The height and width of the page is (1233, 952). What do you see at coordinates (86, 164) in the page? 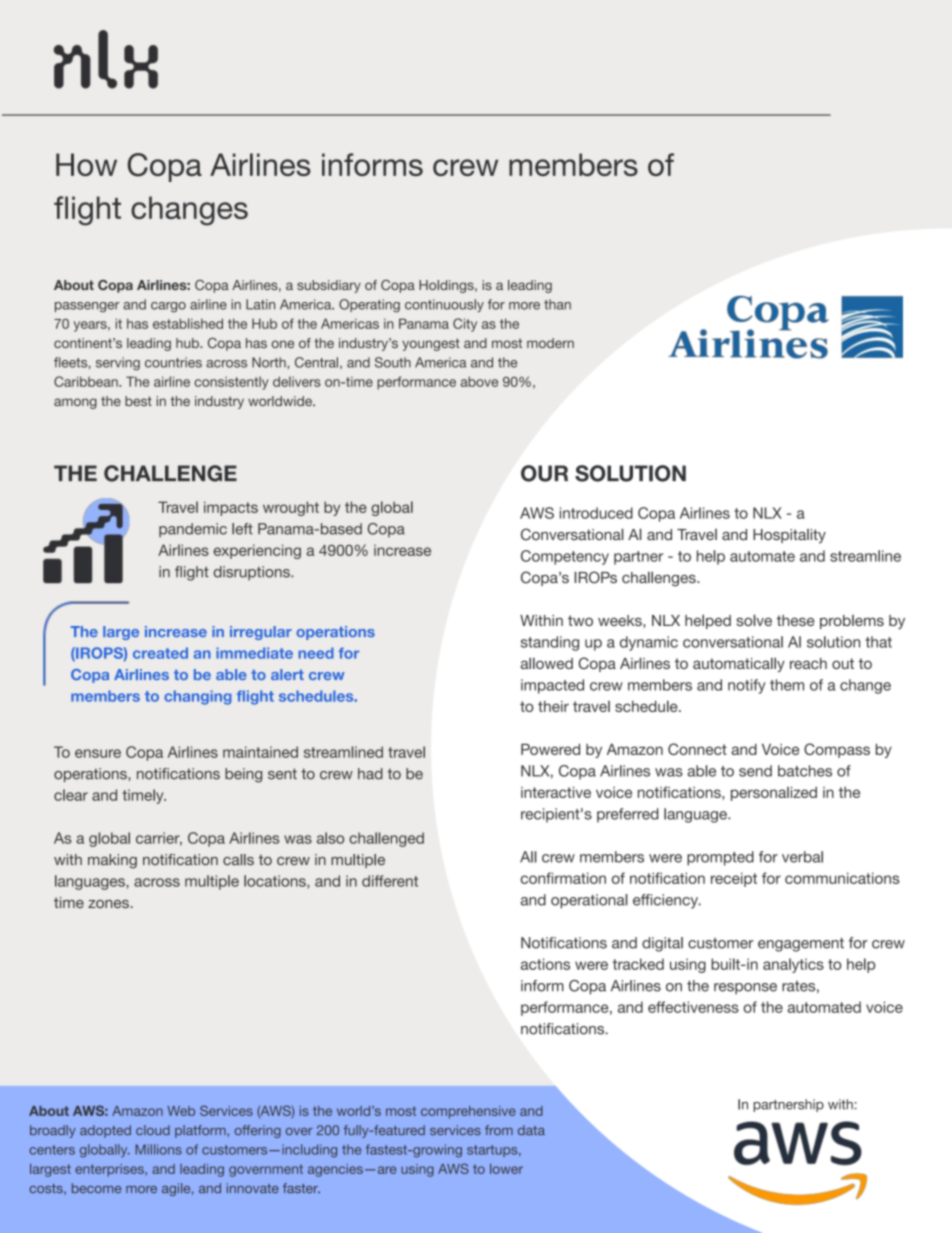
I see `How` at bounding box center [86, 164].
